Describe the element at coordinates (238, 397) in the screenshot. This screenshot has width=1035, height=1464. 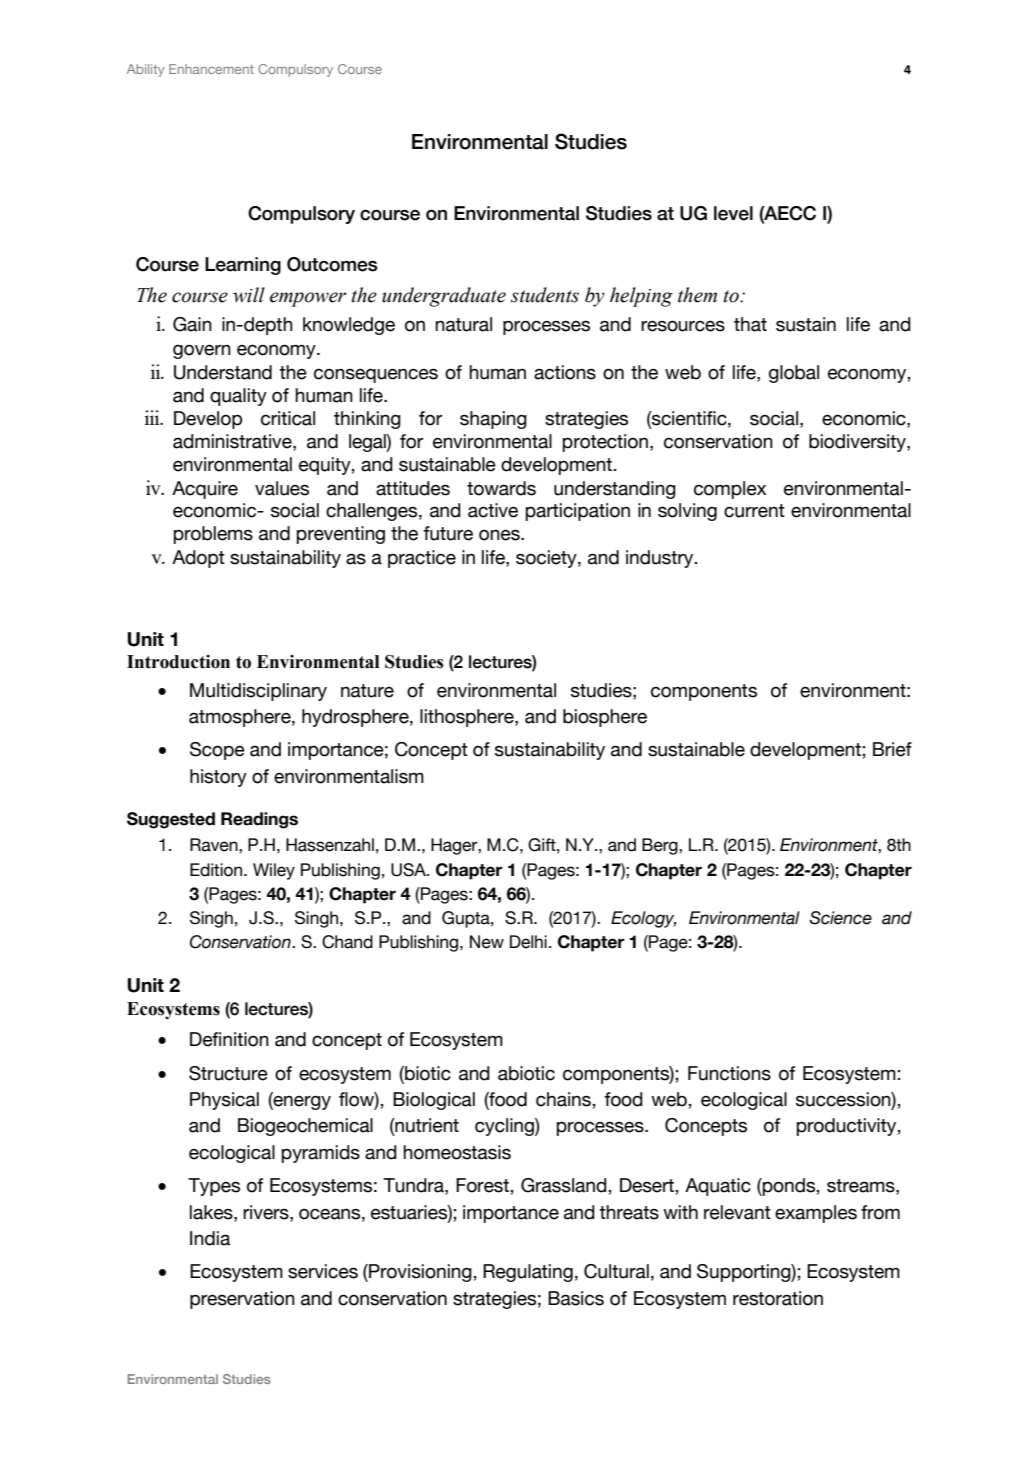
I see `quality` at that location.
